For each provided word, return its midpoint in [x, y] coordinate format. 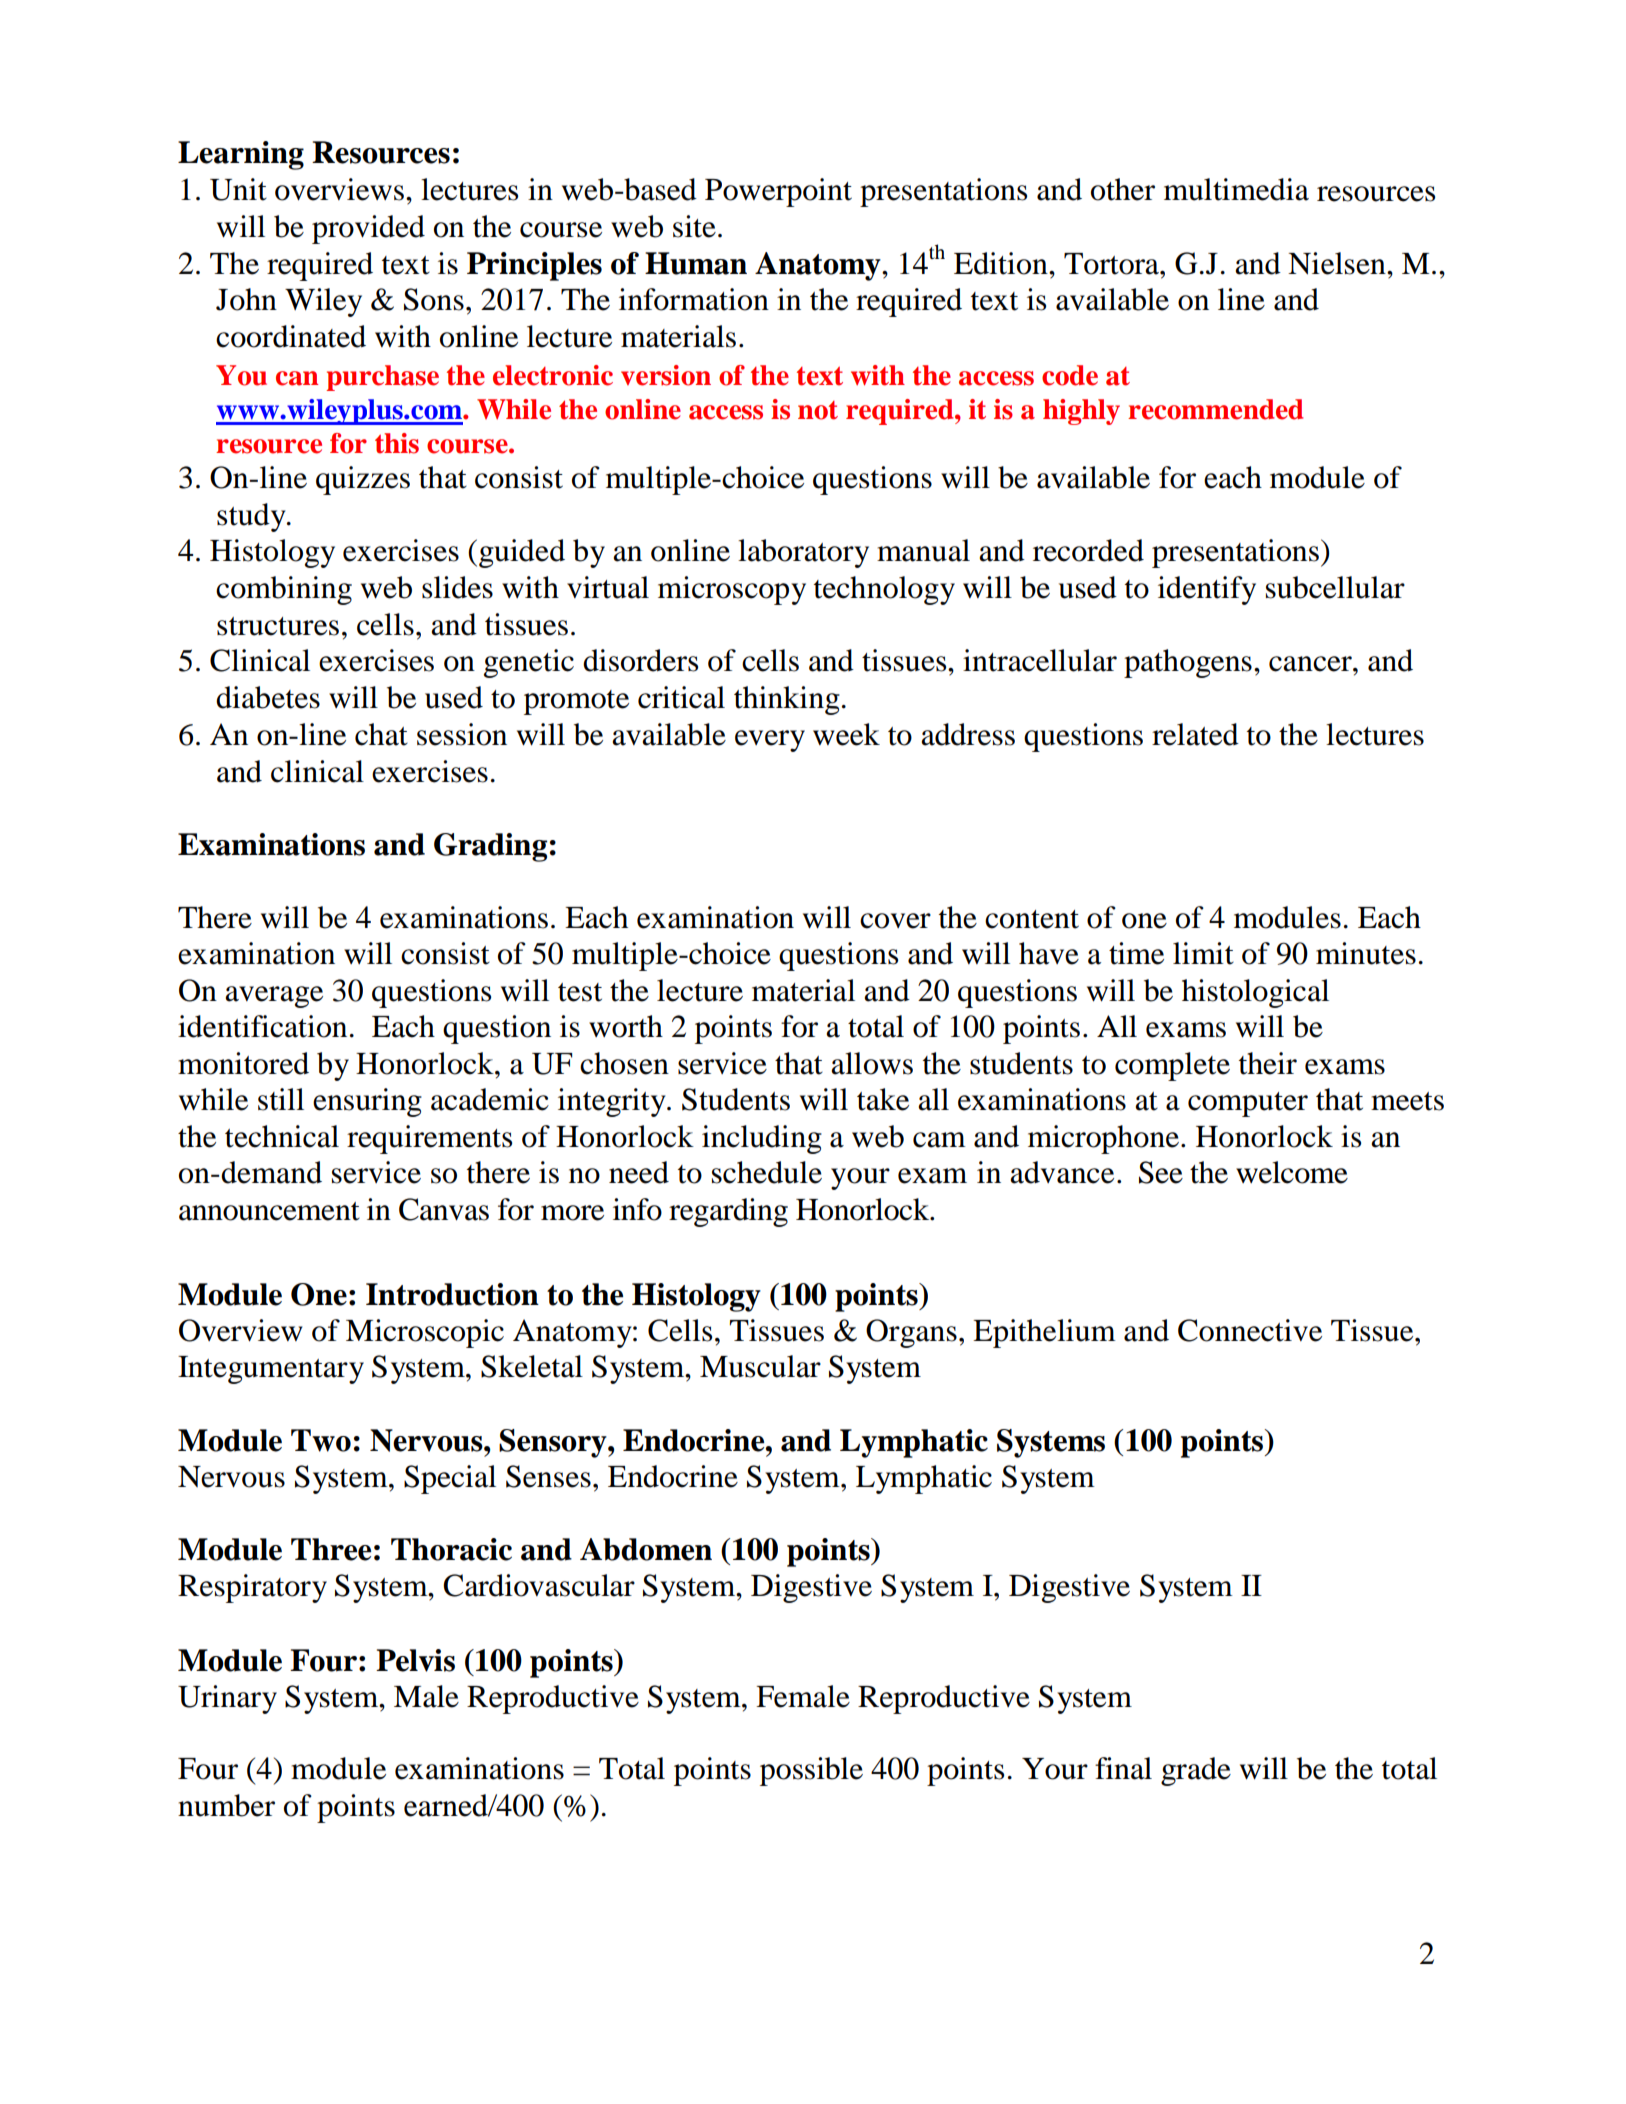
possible [811, 1771]
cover [895, 921]
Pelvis [415, 1660]
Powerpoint [778, 192]
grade [1196, 1771]
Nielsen [1338, 263]
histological [1255, 993]
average [274, 997]
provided [368, 229]
